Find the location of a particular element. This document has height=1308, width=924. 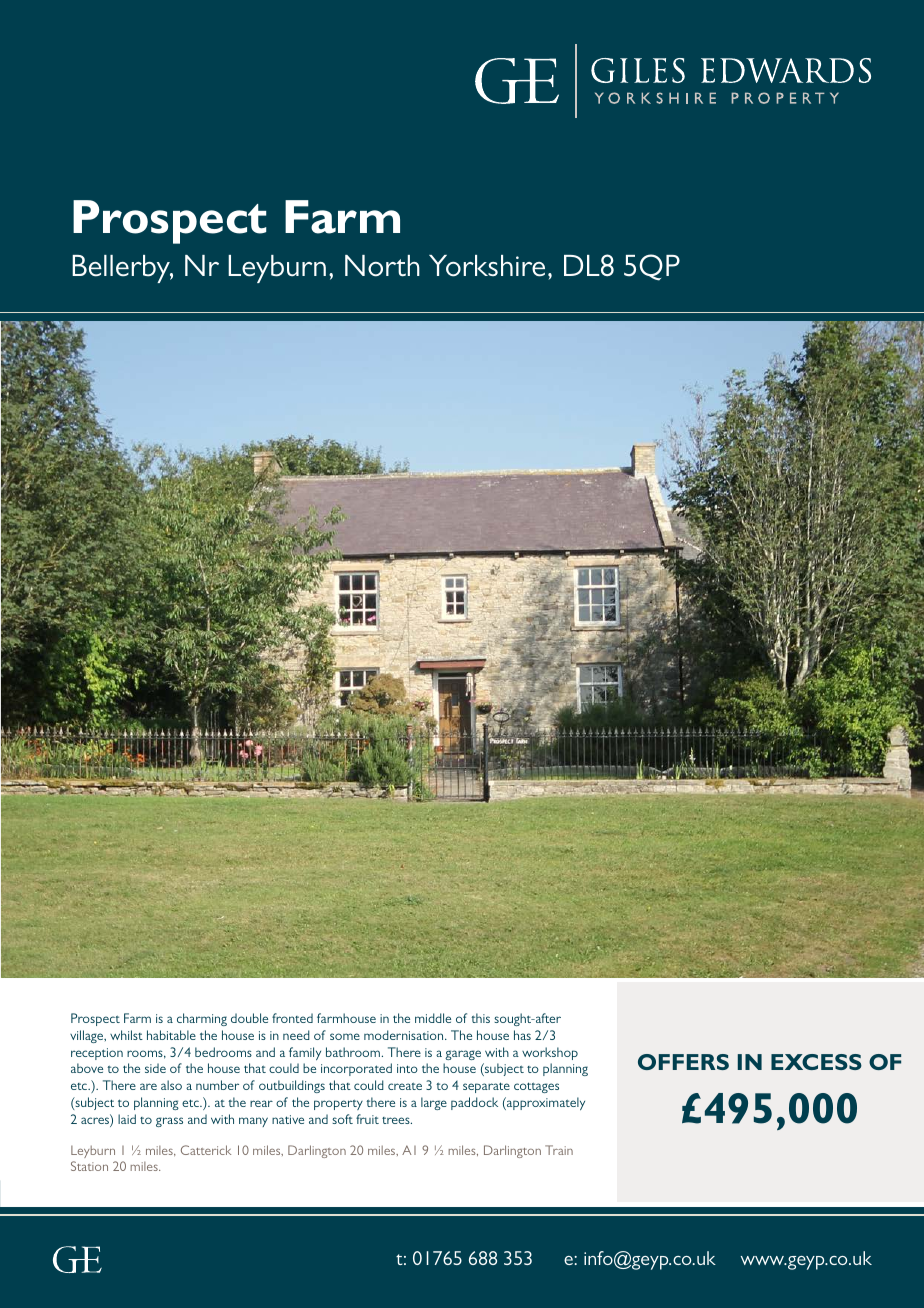

grass is located at coordinates (169, 1122).
